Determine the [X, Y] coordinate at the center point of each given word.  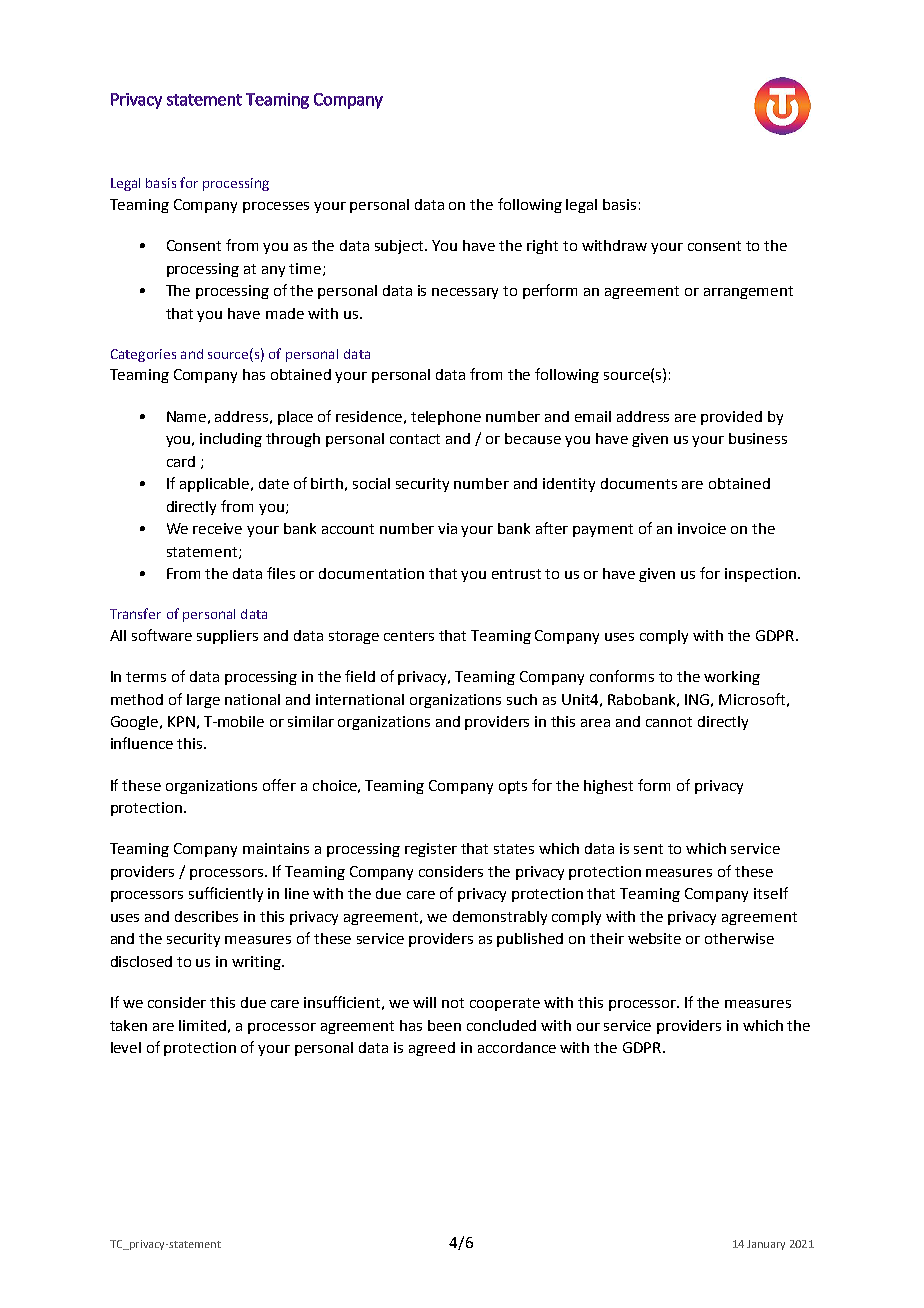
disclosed [141, 961]
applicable [216, 485]
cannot [669, 722]
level [126, 1047]
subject [401, 247]
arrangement [748, 292]
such [522, 699]
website [654, 938]
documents [639, 483]
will [424, 1002]
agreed [432, 1049]
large [203, 701]
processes [276, 207]
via [447, 528]
